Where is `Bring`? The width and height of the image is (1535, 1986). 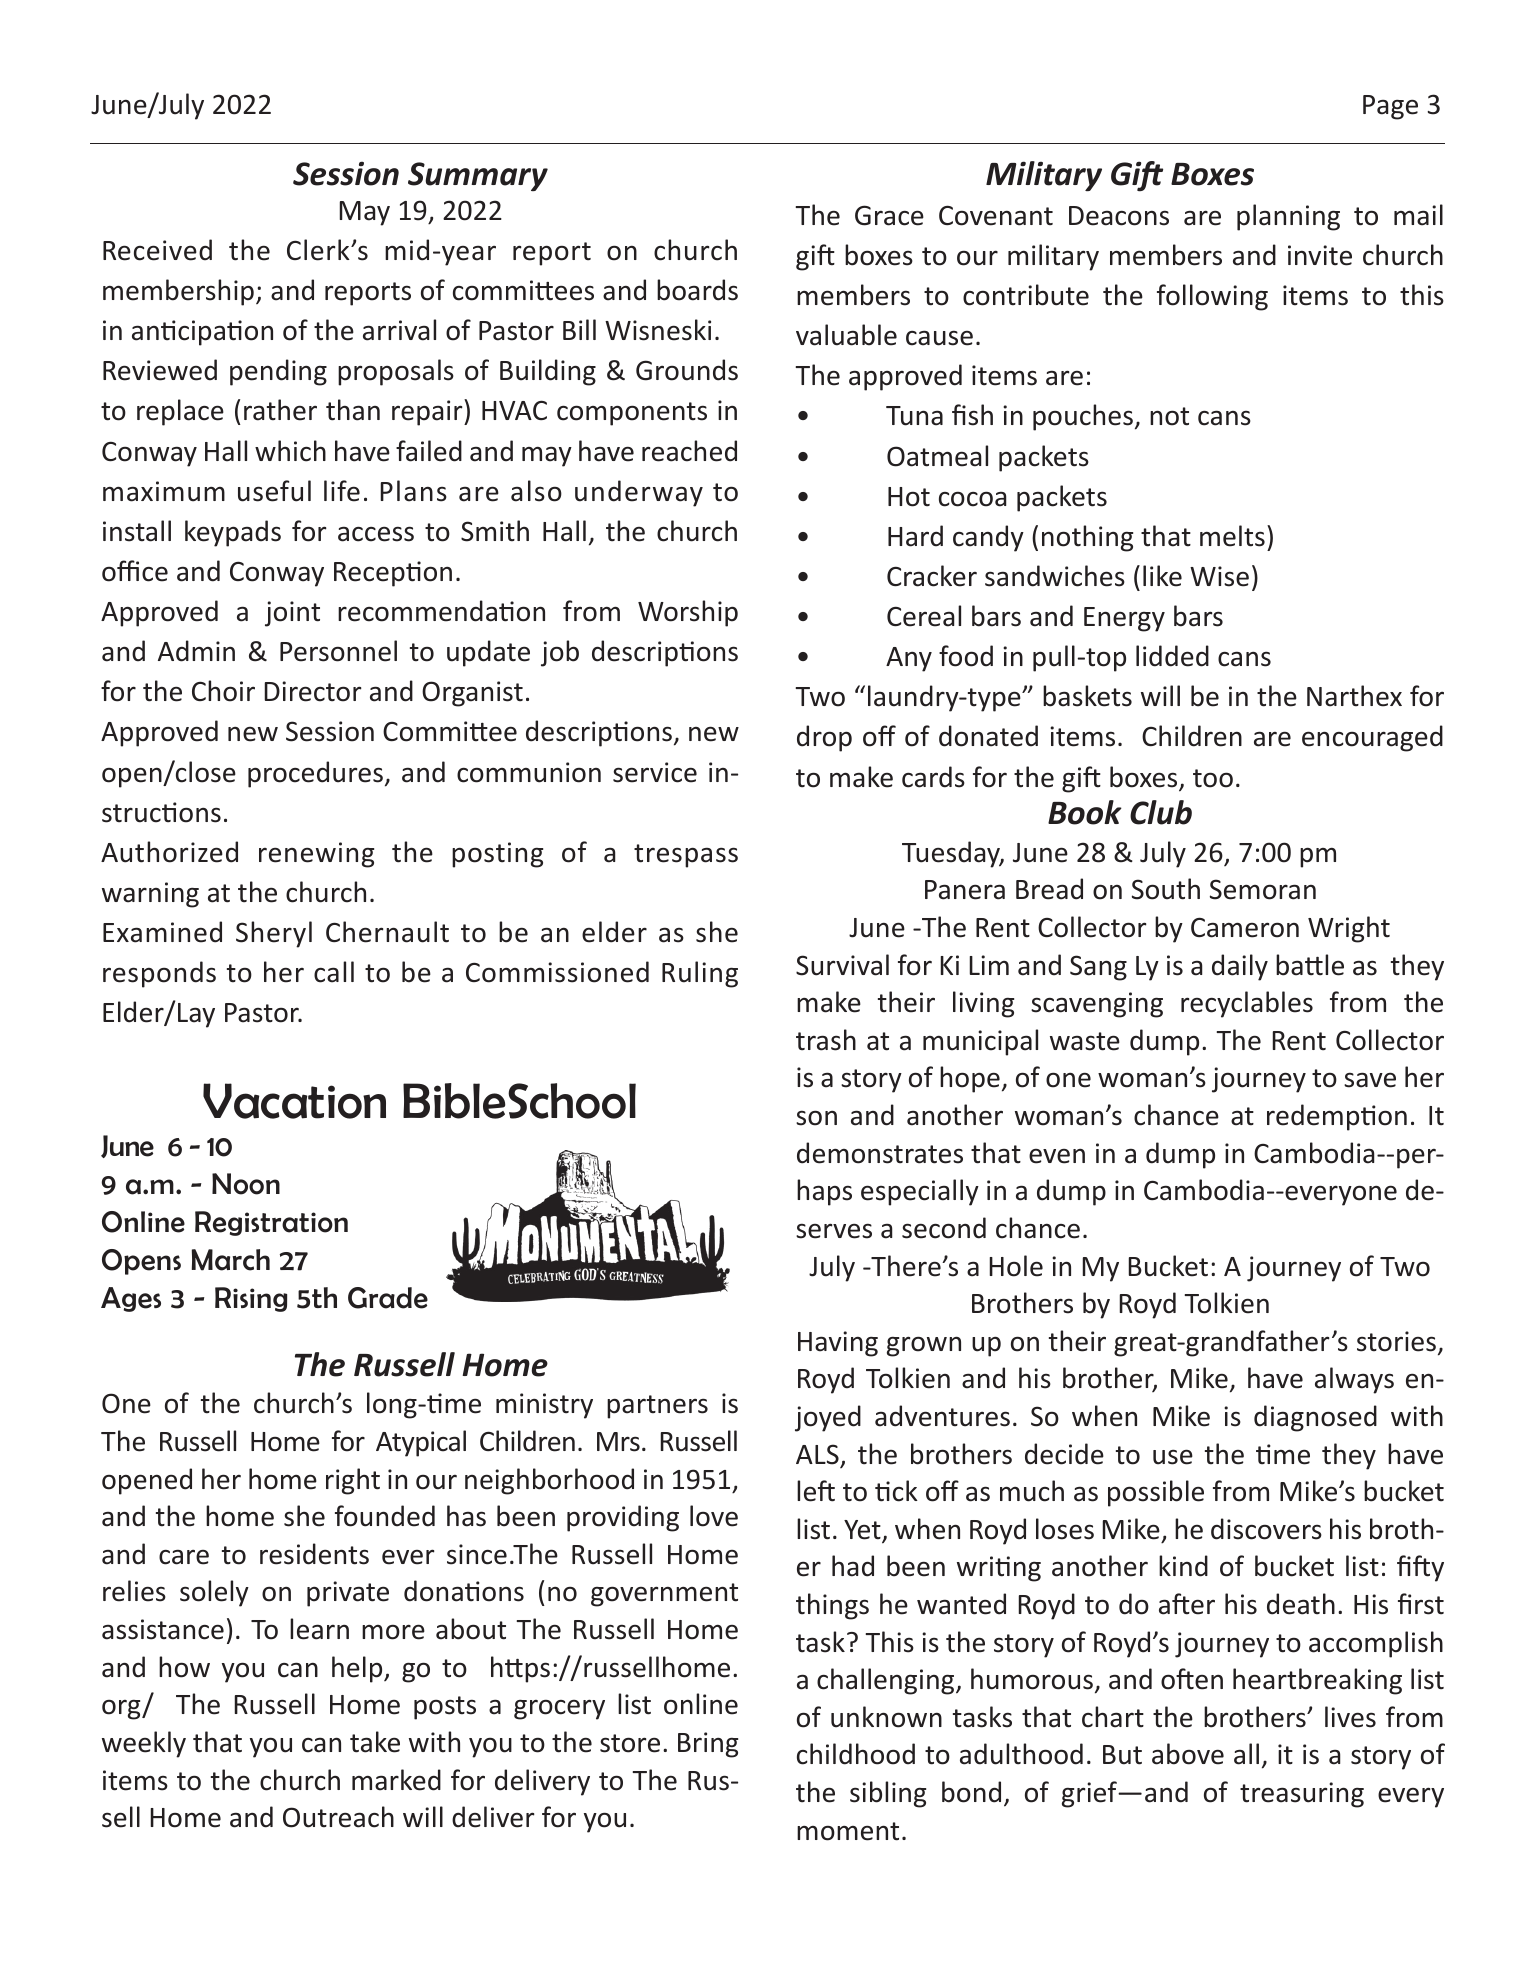 Bring is located at coordinates (708, 1745).
